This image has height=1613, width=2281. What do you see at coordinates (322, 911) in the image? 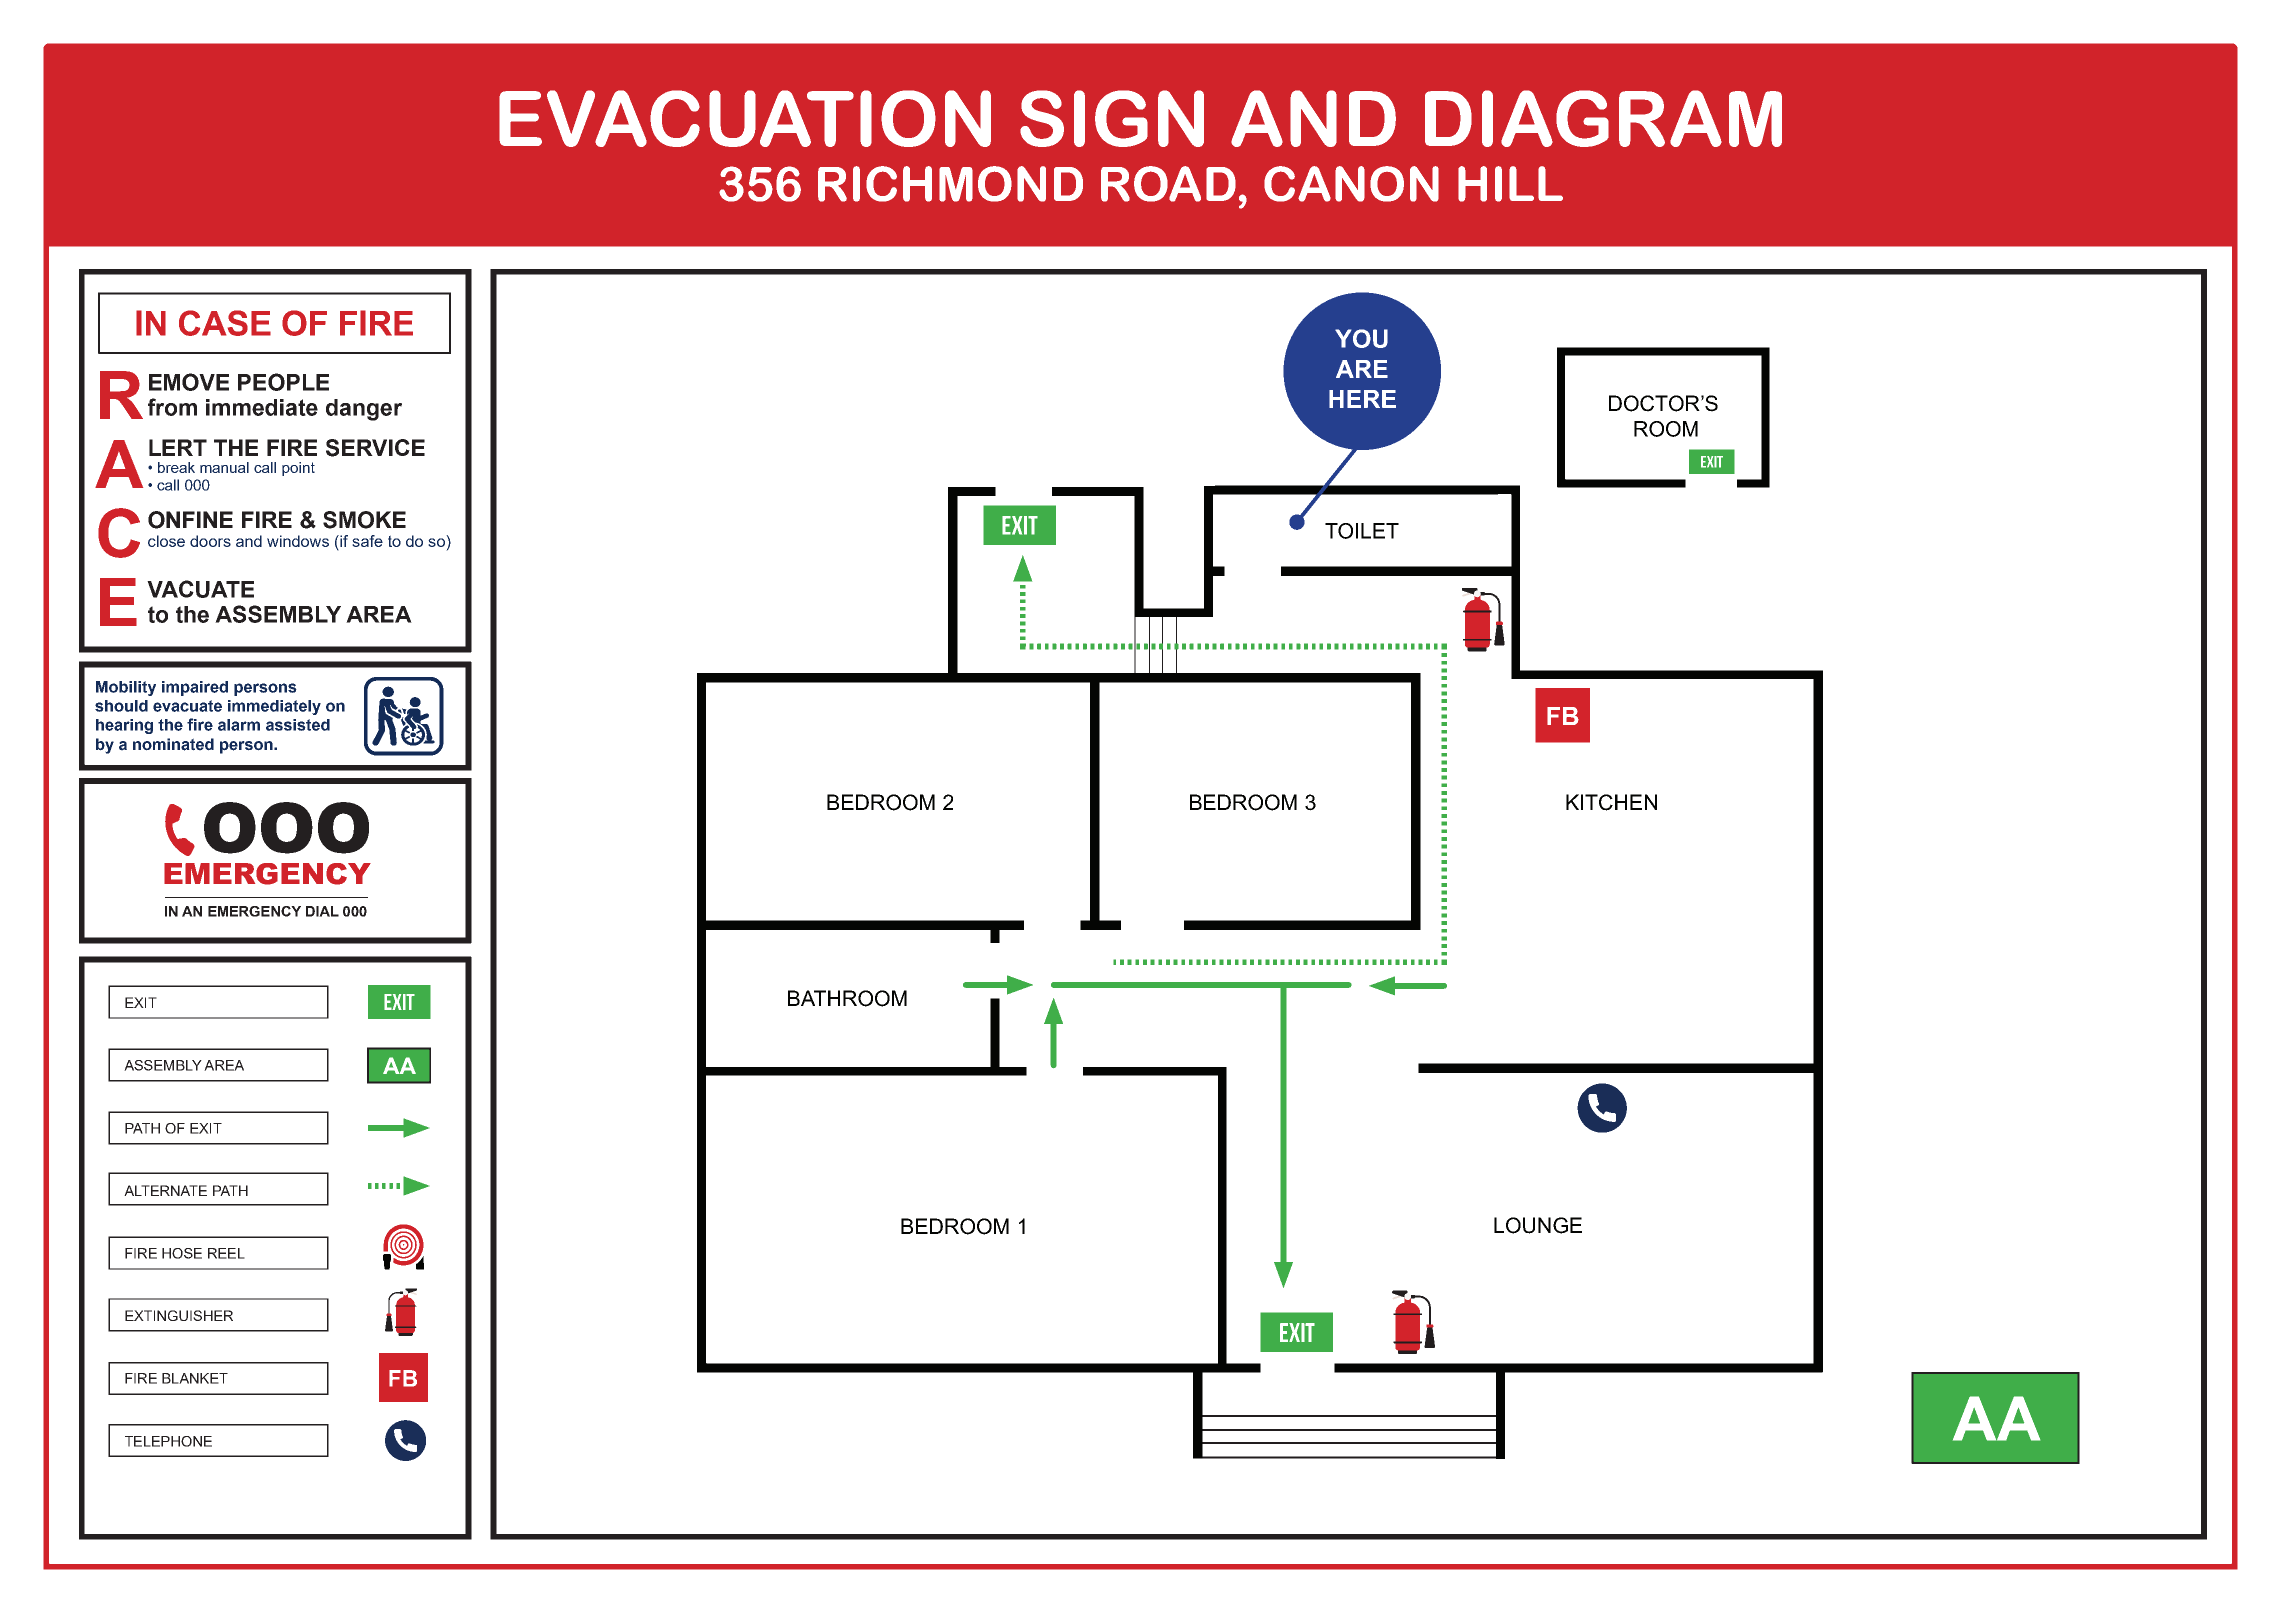
I see `DIAL` at bounding box center [322, 911].
